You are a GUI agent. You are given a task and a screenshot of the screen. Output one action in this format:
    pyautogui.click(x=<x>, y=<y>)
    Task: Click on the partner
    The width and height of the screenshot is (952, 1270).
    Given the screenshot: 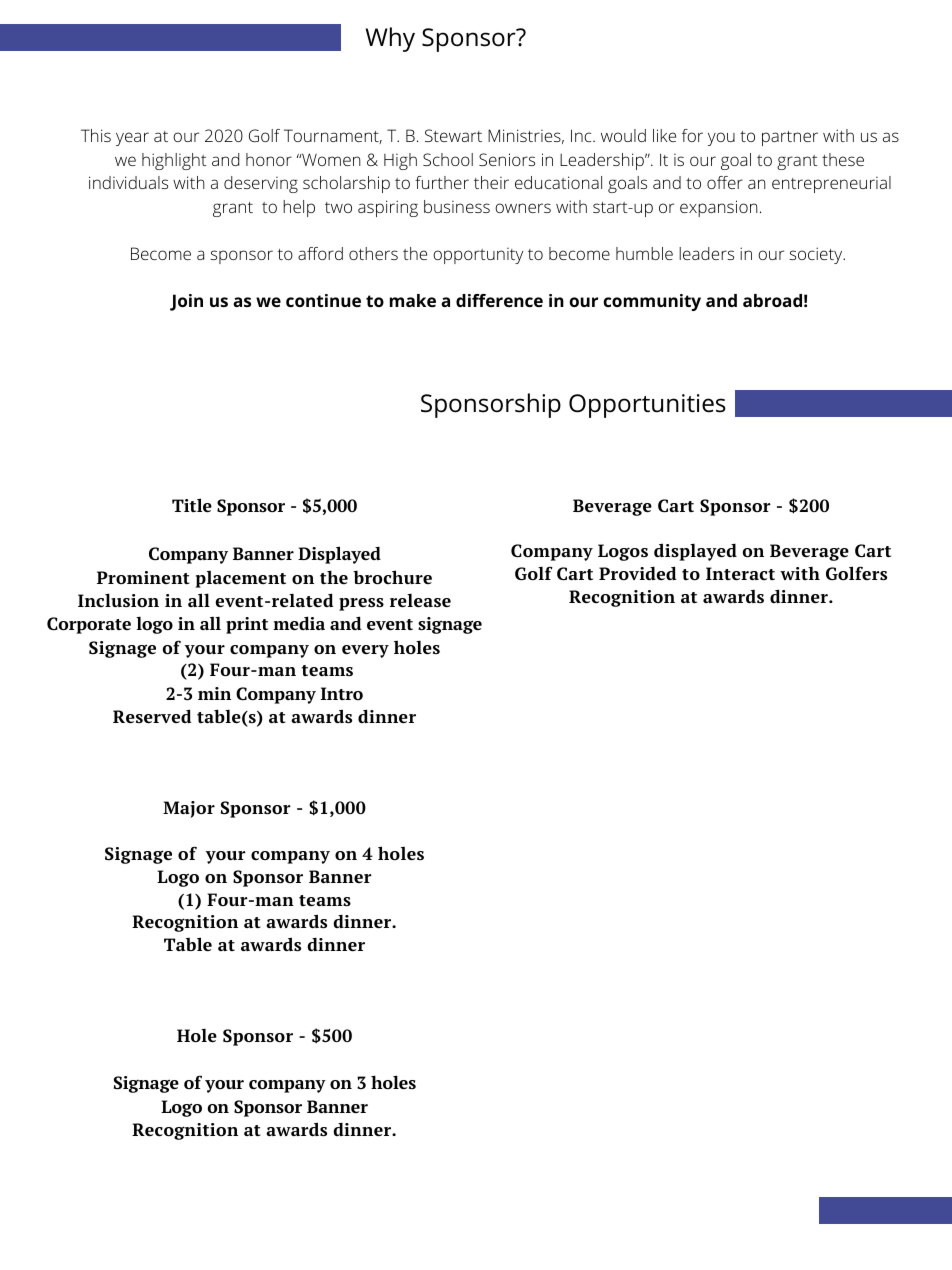 What is the action you would take?
    pyautogui.click(x=790, y=138)
